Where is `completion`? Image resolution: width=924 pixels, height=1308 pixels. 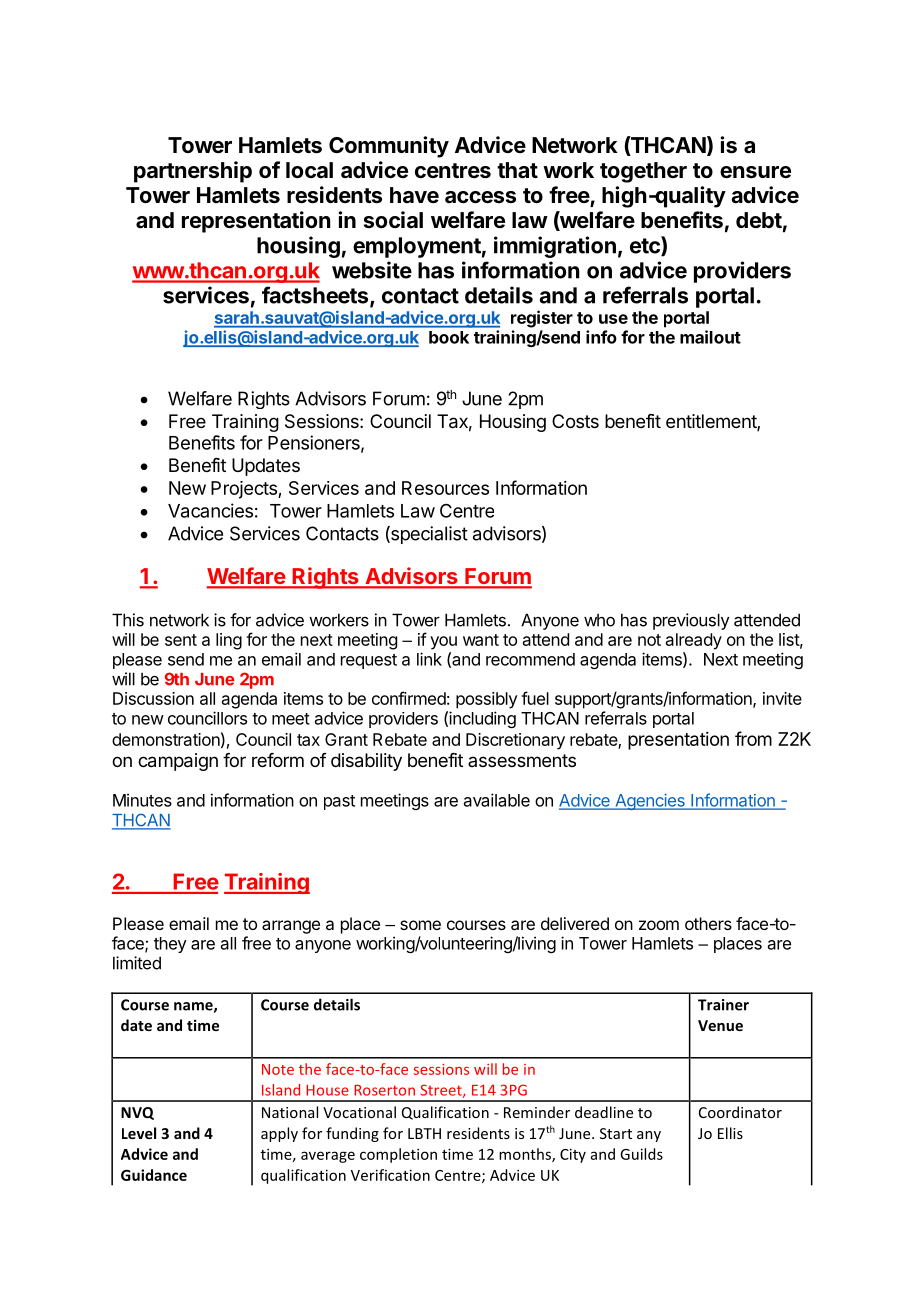
completion is located at coordinates (398, 1155).
